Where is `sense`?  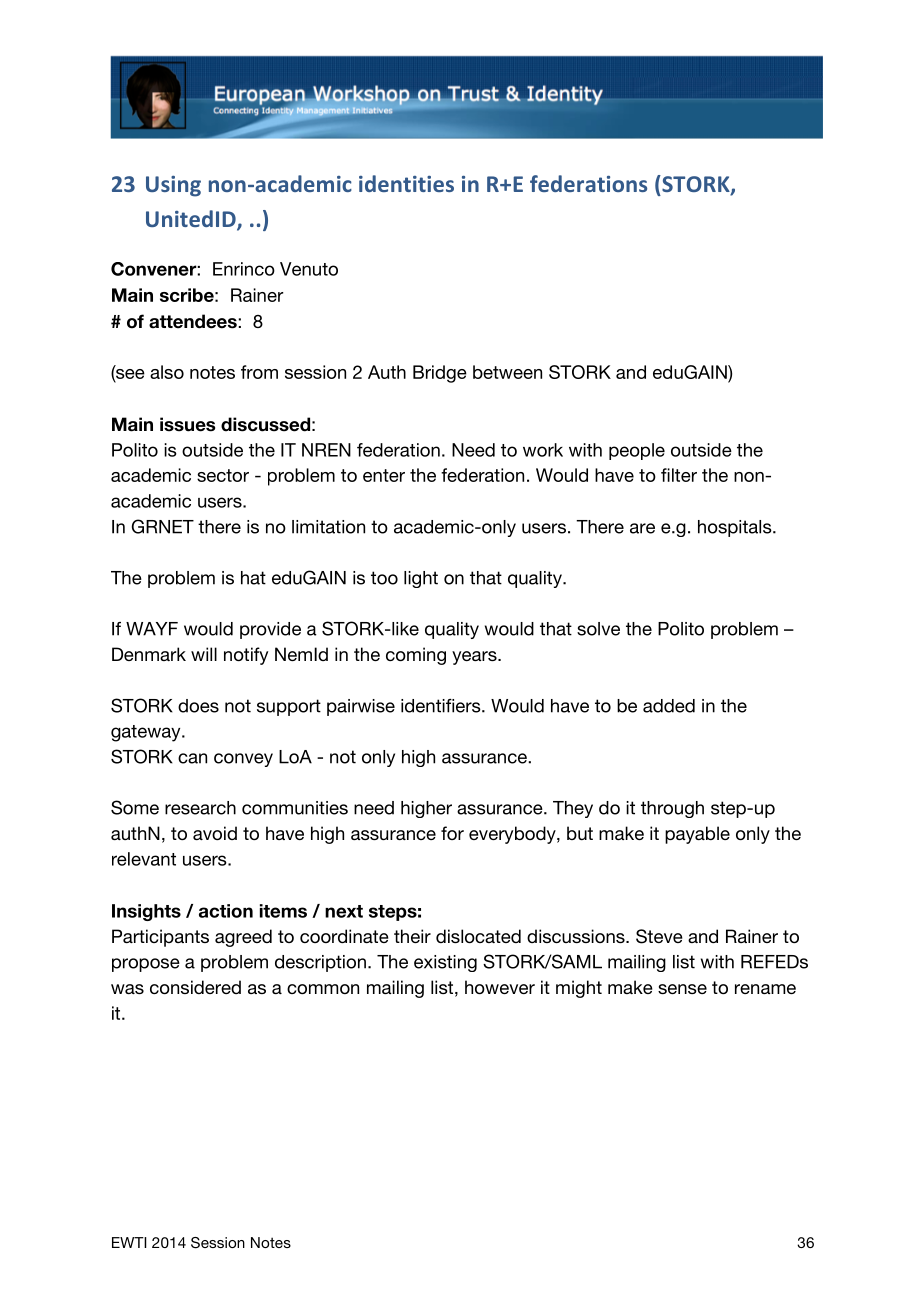 sense is located at coordinates (682, 989).
